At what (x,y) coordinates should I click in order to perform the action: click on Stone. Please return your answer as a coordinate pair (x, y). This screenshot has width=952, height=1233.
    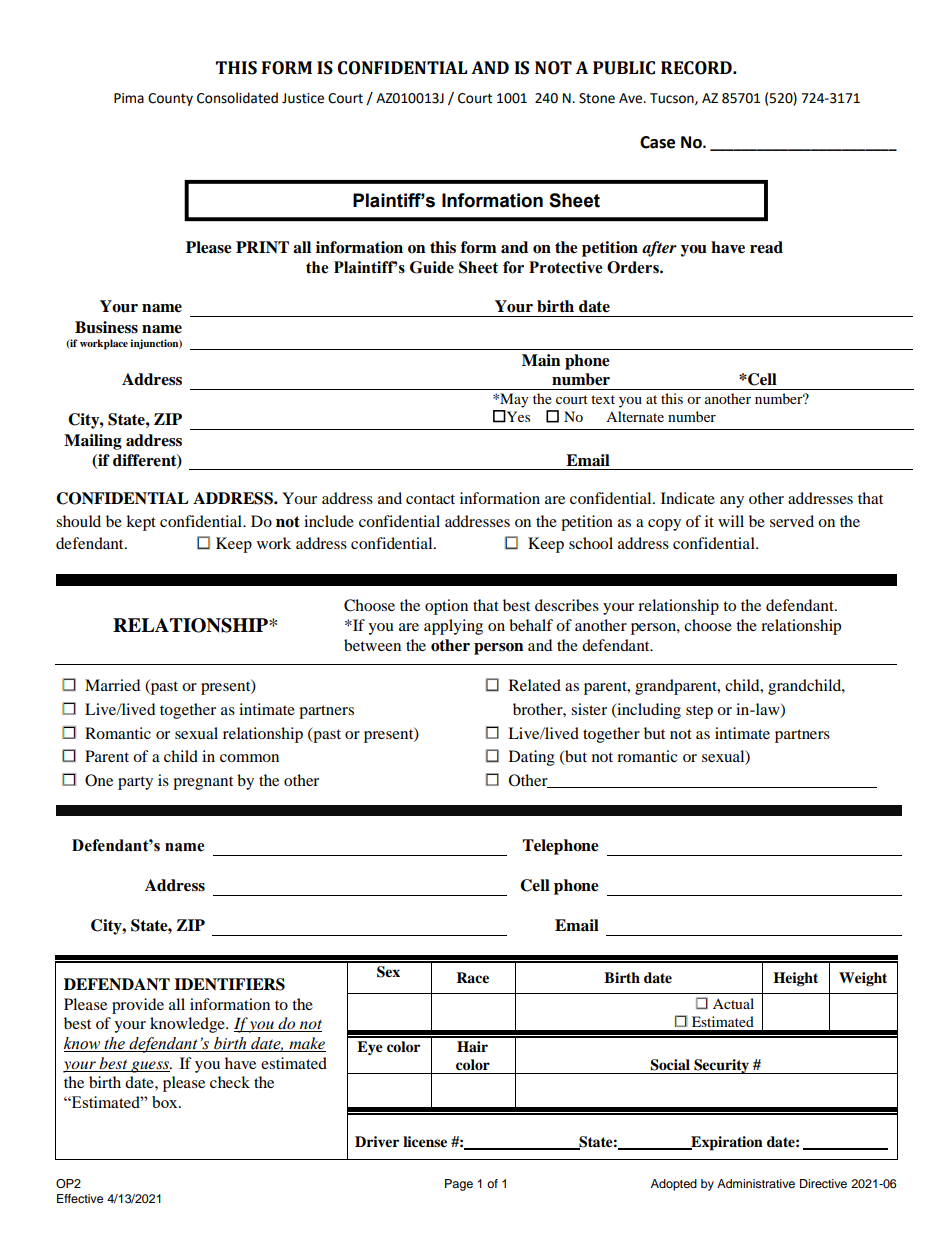
    Looking at the image, I should click on (597, 98).
